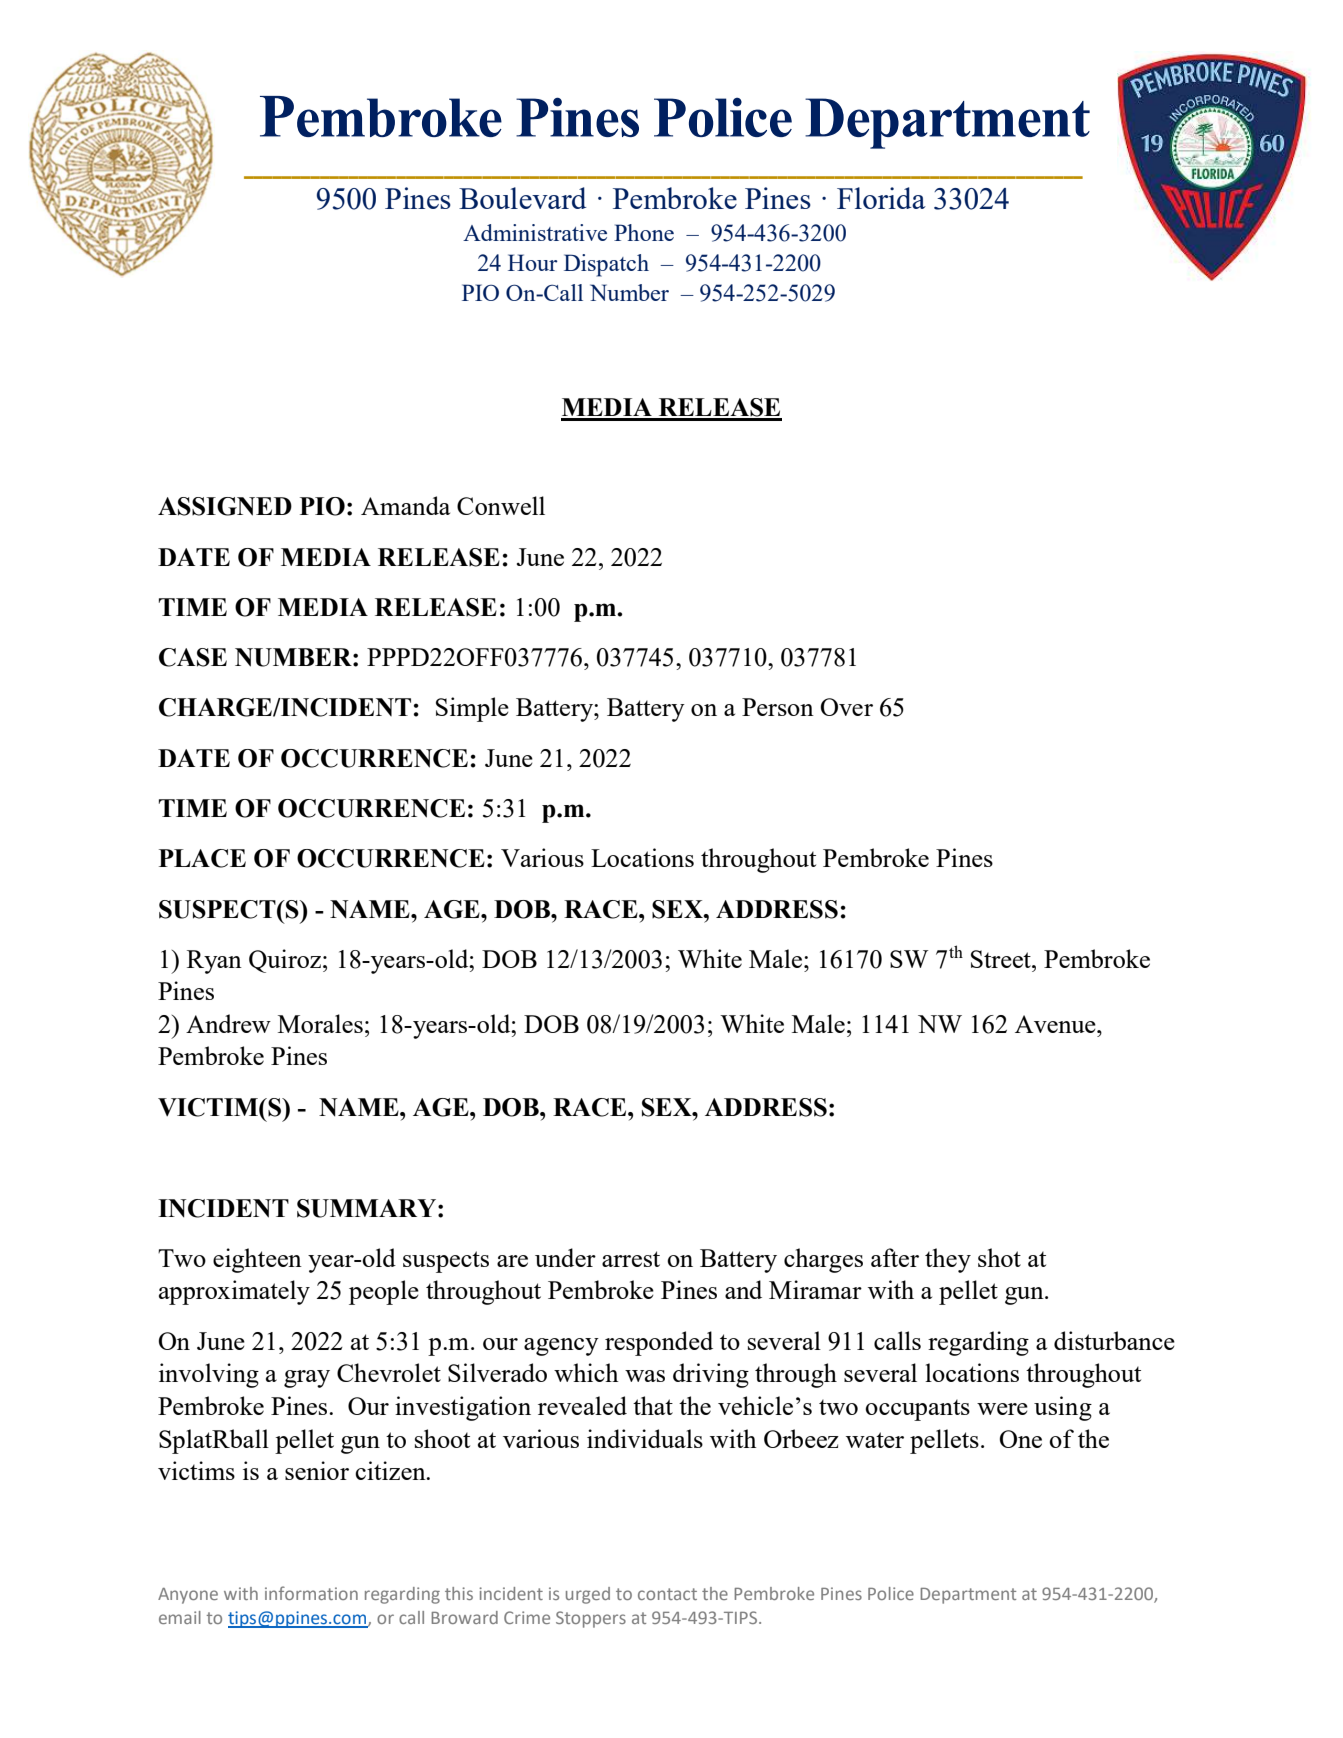 Image resolution: width=1343 pixels, height=1738 pixels. What do you see at coordinates (644, 232) in the screenshot?
I see `Phone` at bounding box center [644, 232].
